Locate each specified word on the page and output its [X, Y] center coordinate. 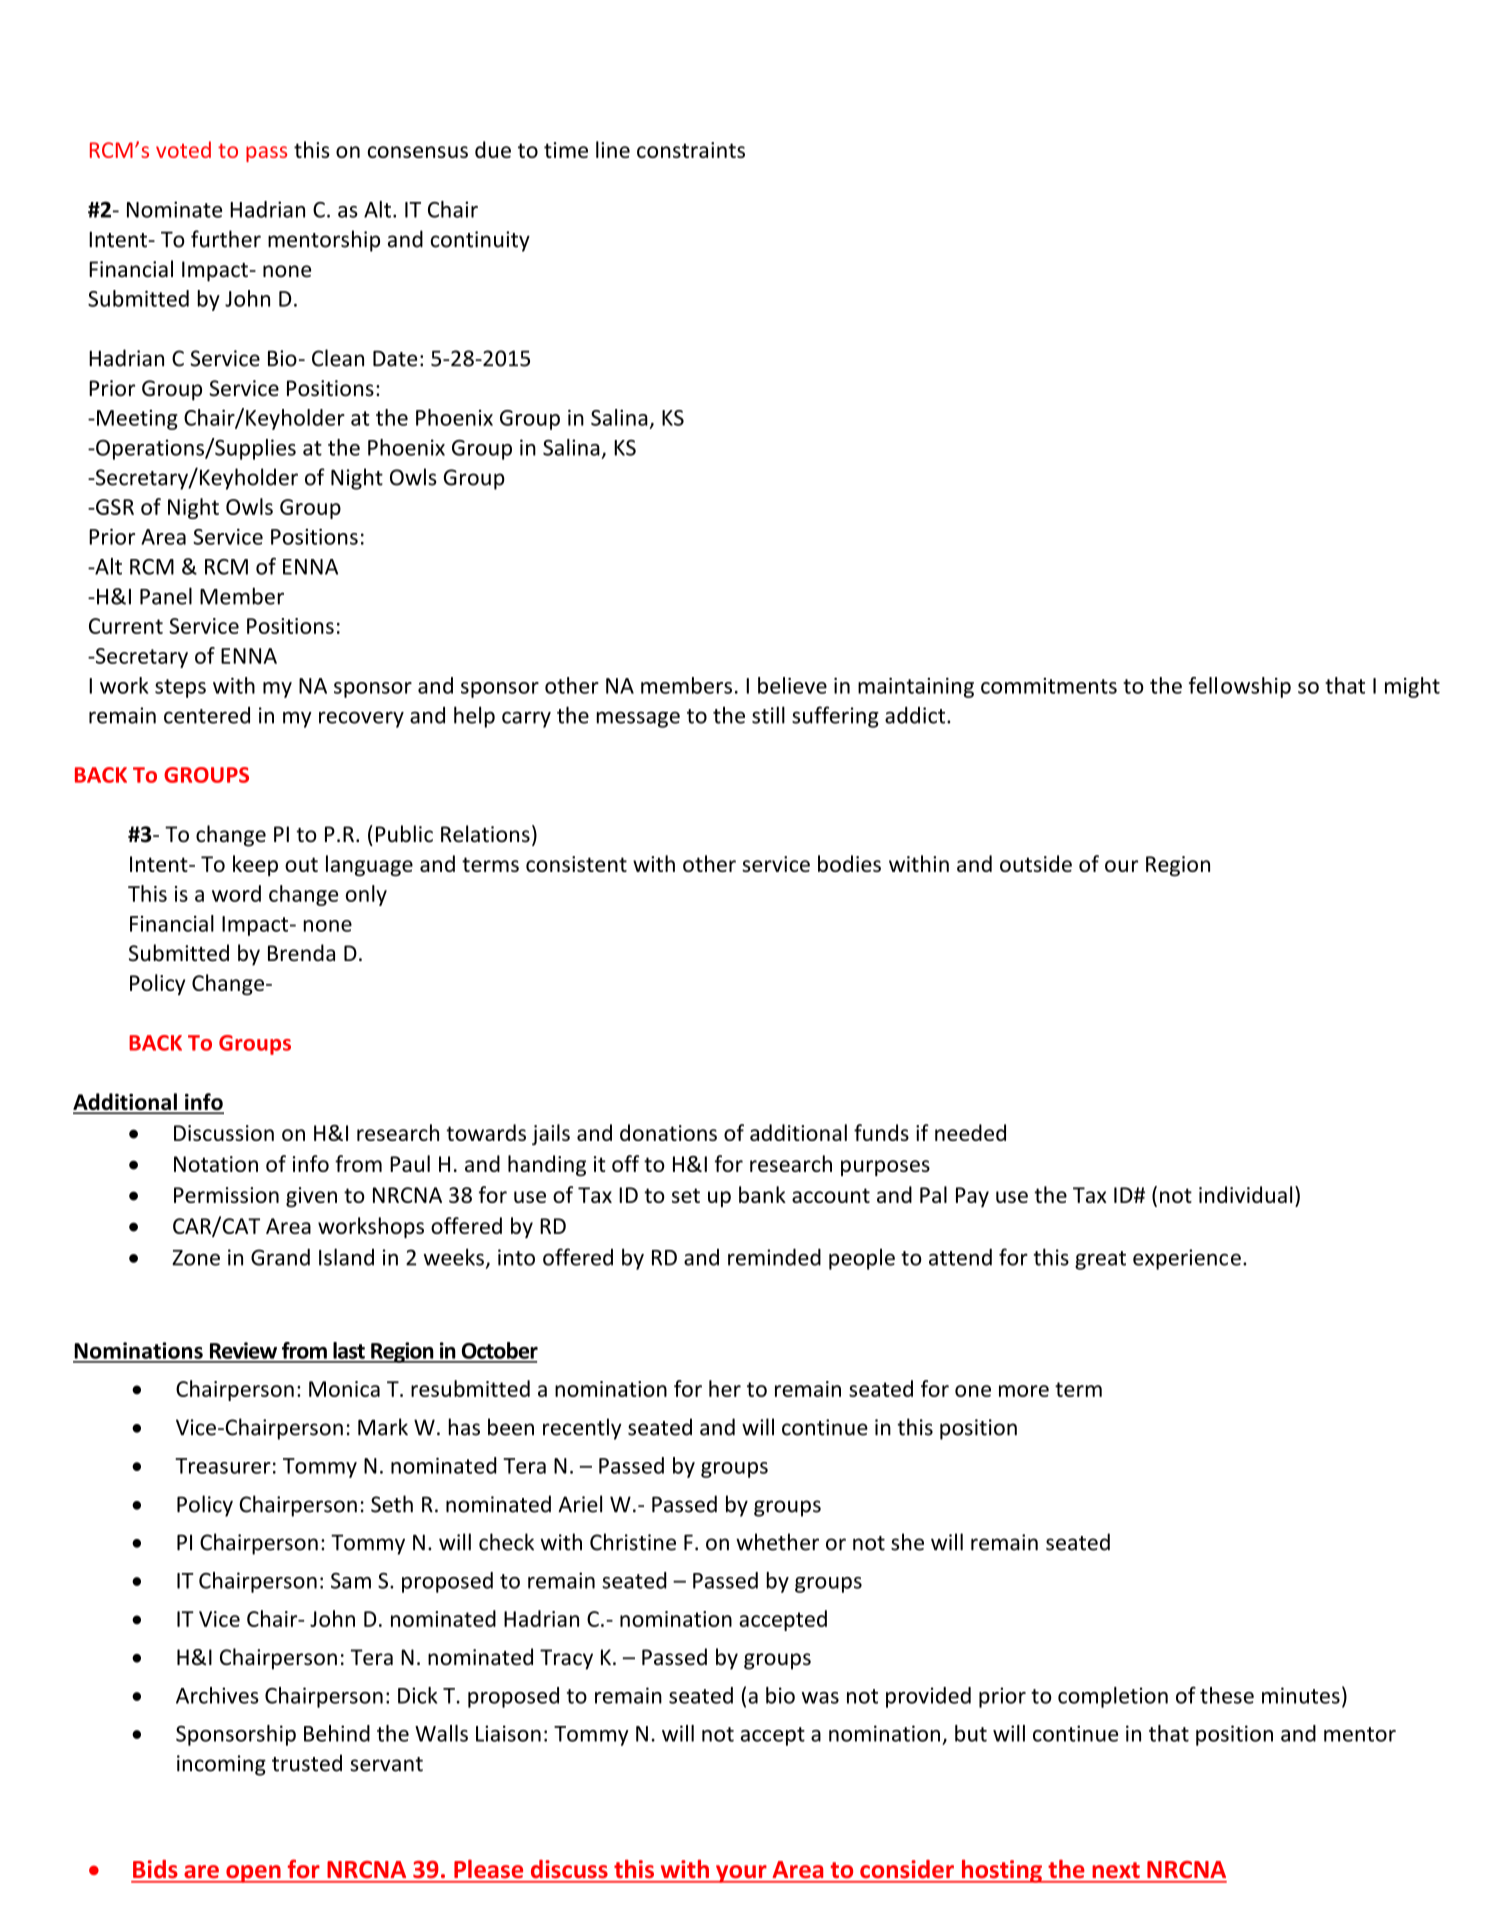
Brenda [301, 953]
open [253, 1874]
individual [1245, 1194]
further [226, 239]
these [1227, 1695]
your [741, 1874]
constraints [691, 150]
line [613, 149]
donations [668, 1132]
